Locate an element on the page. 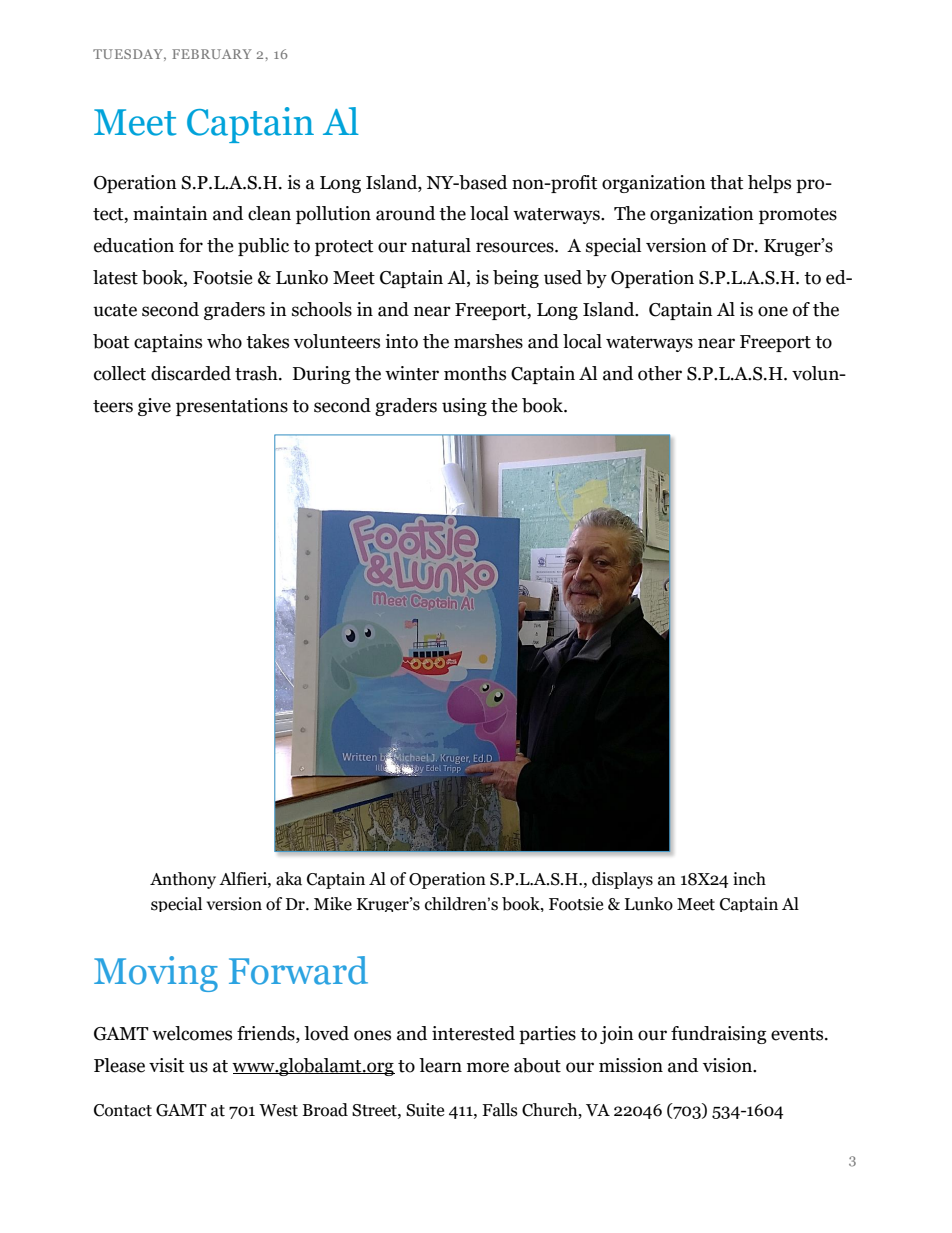 This page has width=952, height=1233. FEBRUARY is located at coordinates (212, 54).
